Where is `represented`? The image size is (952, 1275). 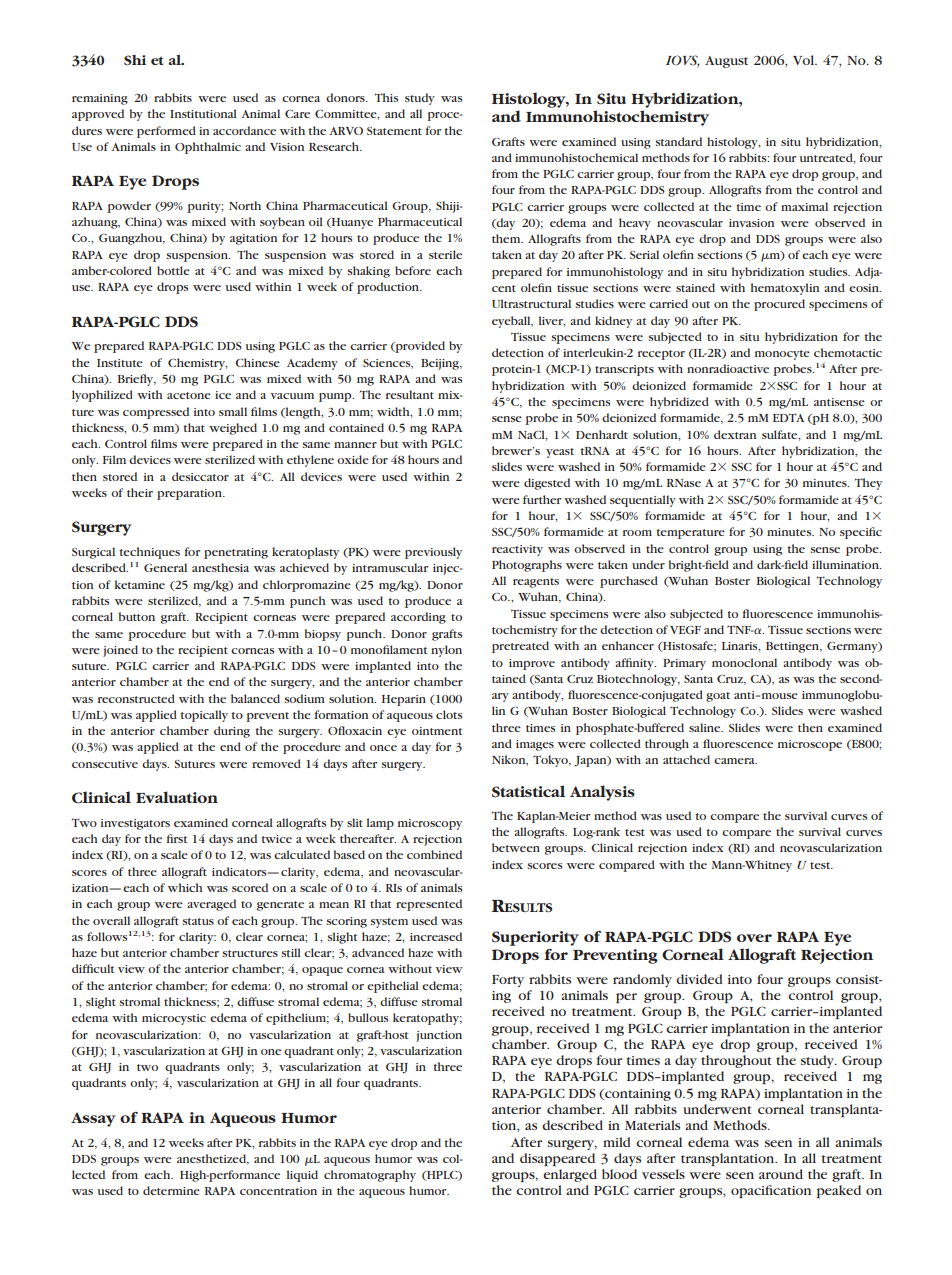
represented is located at coordinates (429, 905).
